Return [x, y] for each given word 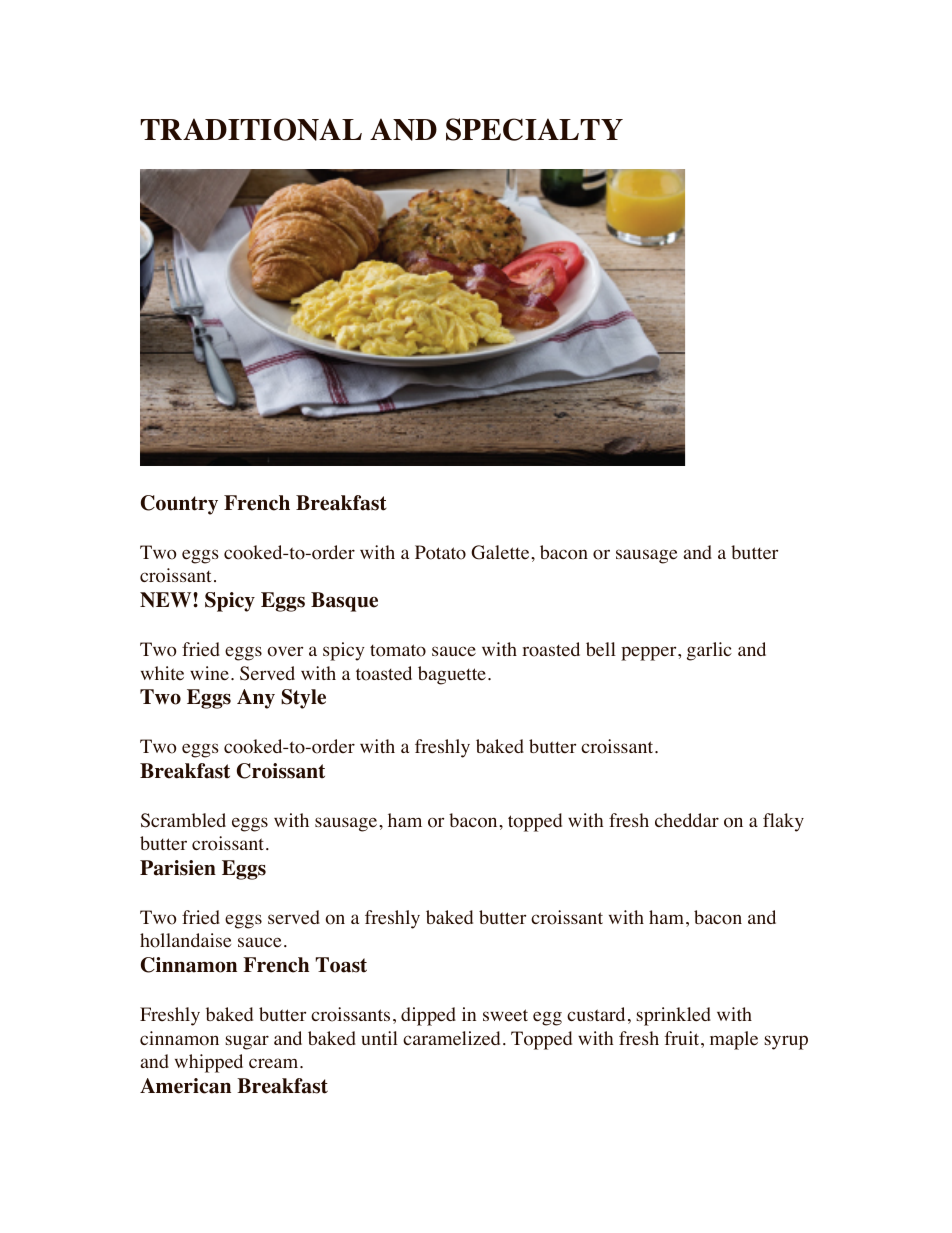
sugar [247, 1042]
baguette [452, 675]
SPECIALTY [534, 129]
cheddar [687, 820]
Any [256, 699]
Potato [440, 552]
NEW [167, 600]
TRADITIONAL [251, 129]
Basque [344, 602]
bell [601, 649]
